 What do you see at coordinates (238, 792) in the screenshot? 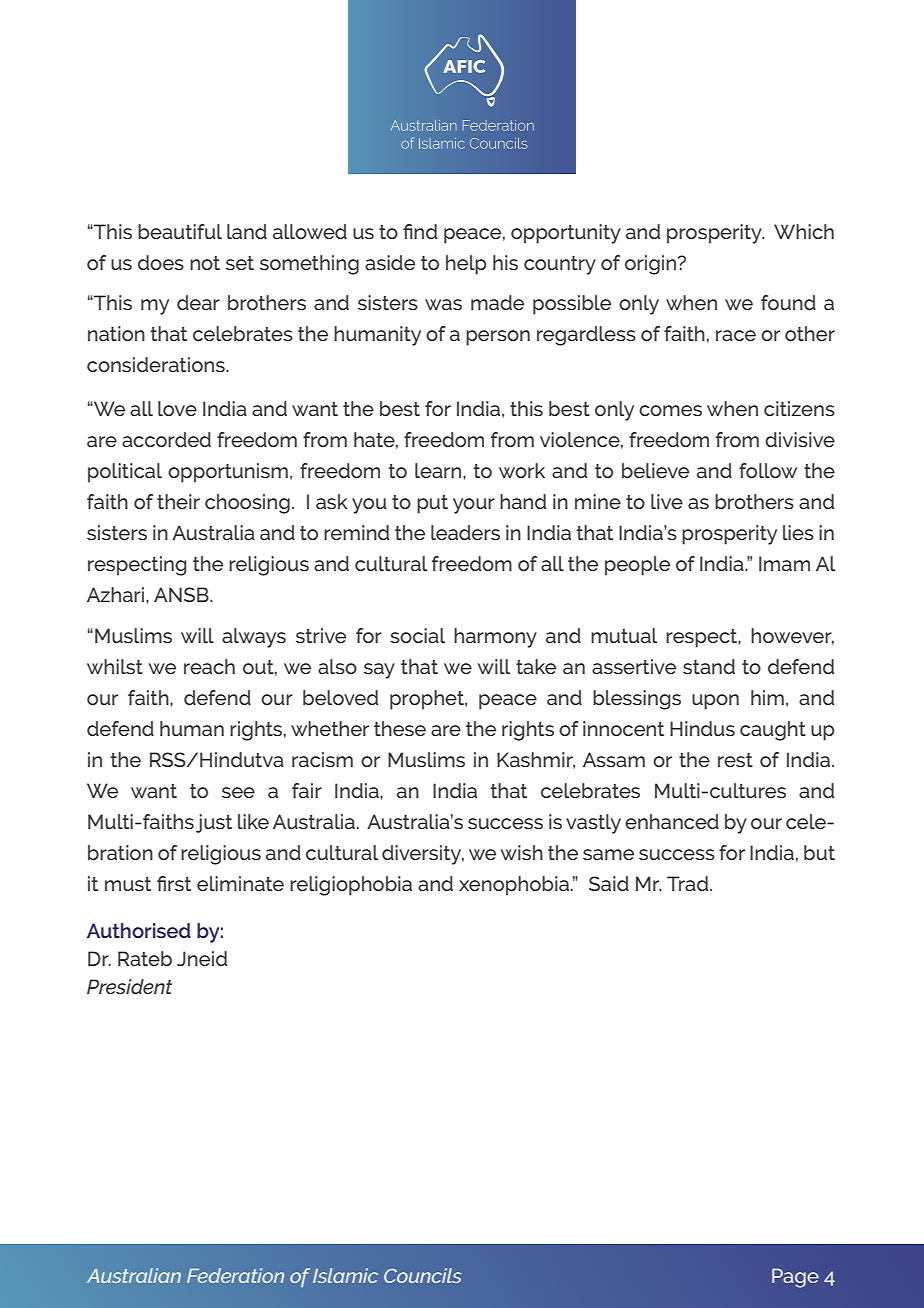
I see `see` at bounding box center [238, 792].
